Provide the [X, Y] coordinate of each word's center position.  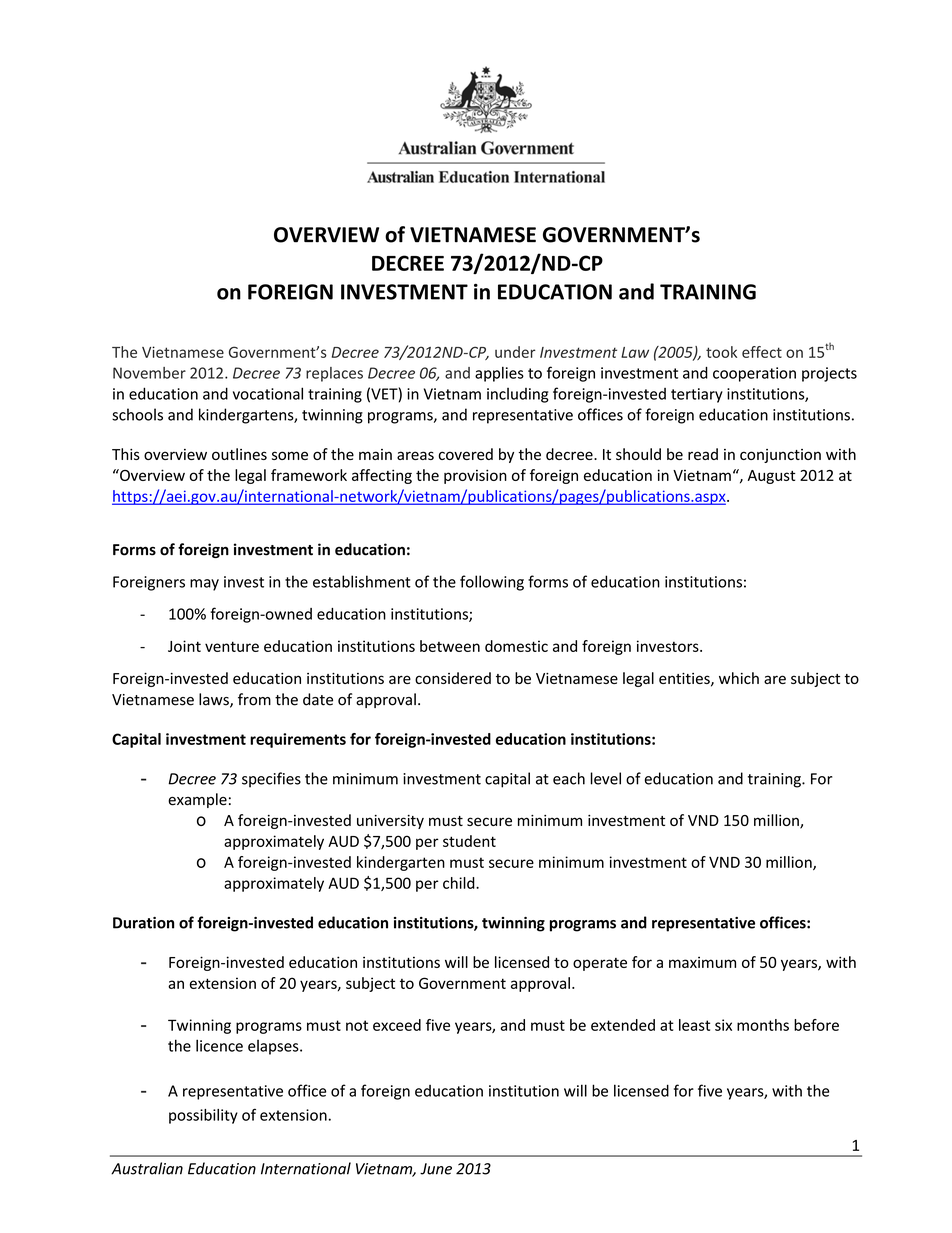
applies [499, 374]
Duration [143, 923]
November [149, 373]
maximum [702, 962]
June [436, 1169]
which [739, 678]
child [460, 883]
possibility [203, 1116]
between [450, 646]
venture [232, 646]
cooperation [754, 374]
